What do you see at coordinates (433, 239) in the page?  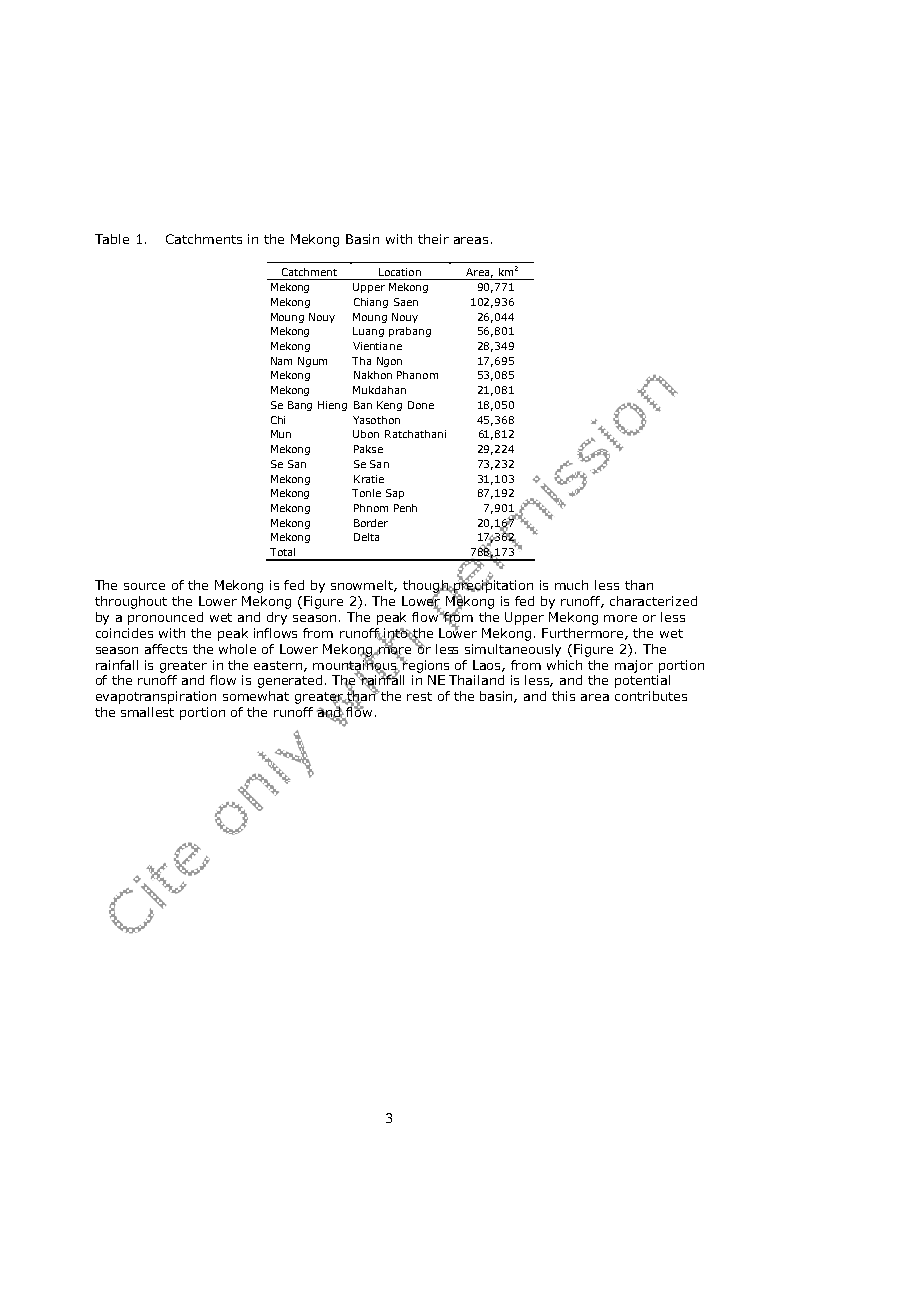 I see `their` at bounding box center [433, 239].
